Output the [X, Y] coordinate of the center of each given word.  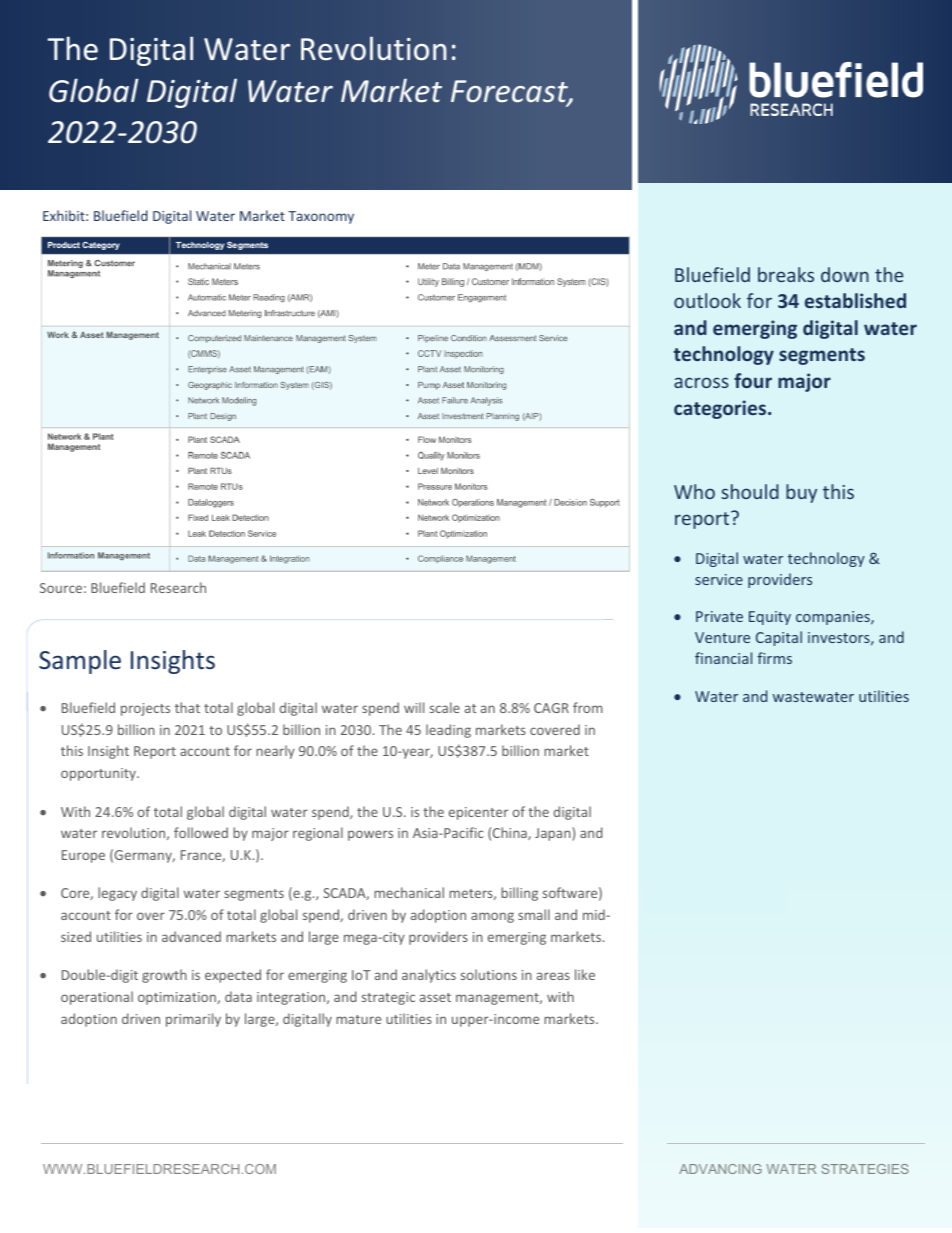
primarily [193, 1020]
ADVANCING [720, 1169]
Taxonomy [321, 217]
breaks [786, 274]
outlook [707, 300]
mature [358, 1019]
